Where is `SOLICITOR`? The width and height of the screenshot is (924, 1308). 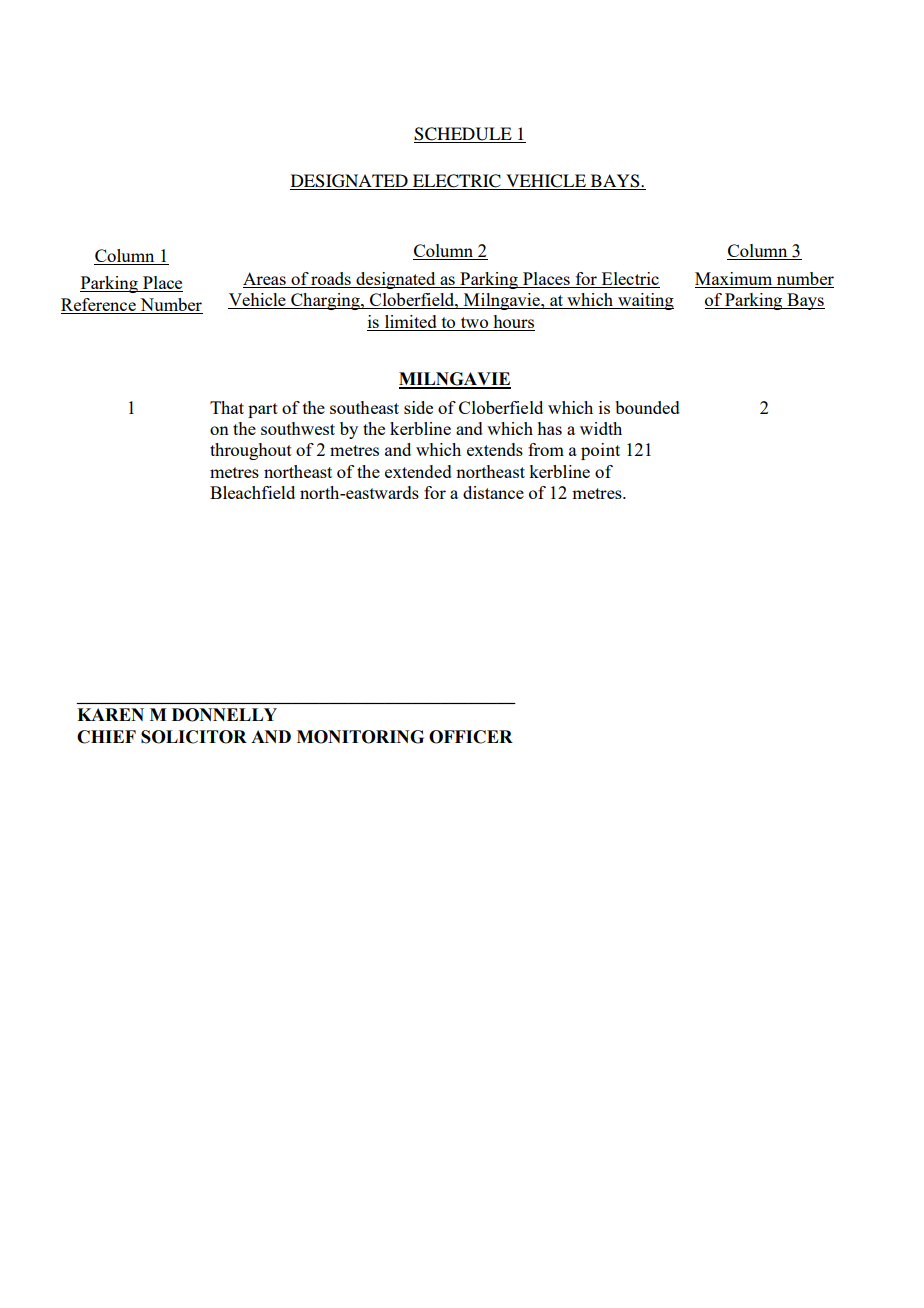 SOLICITOR is located at coordinates (194, 737).
